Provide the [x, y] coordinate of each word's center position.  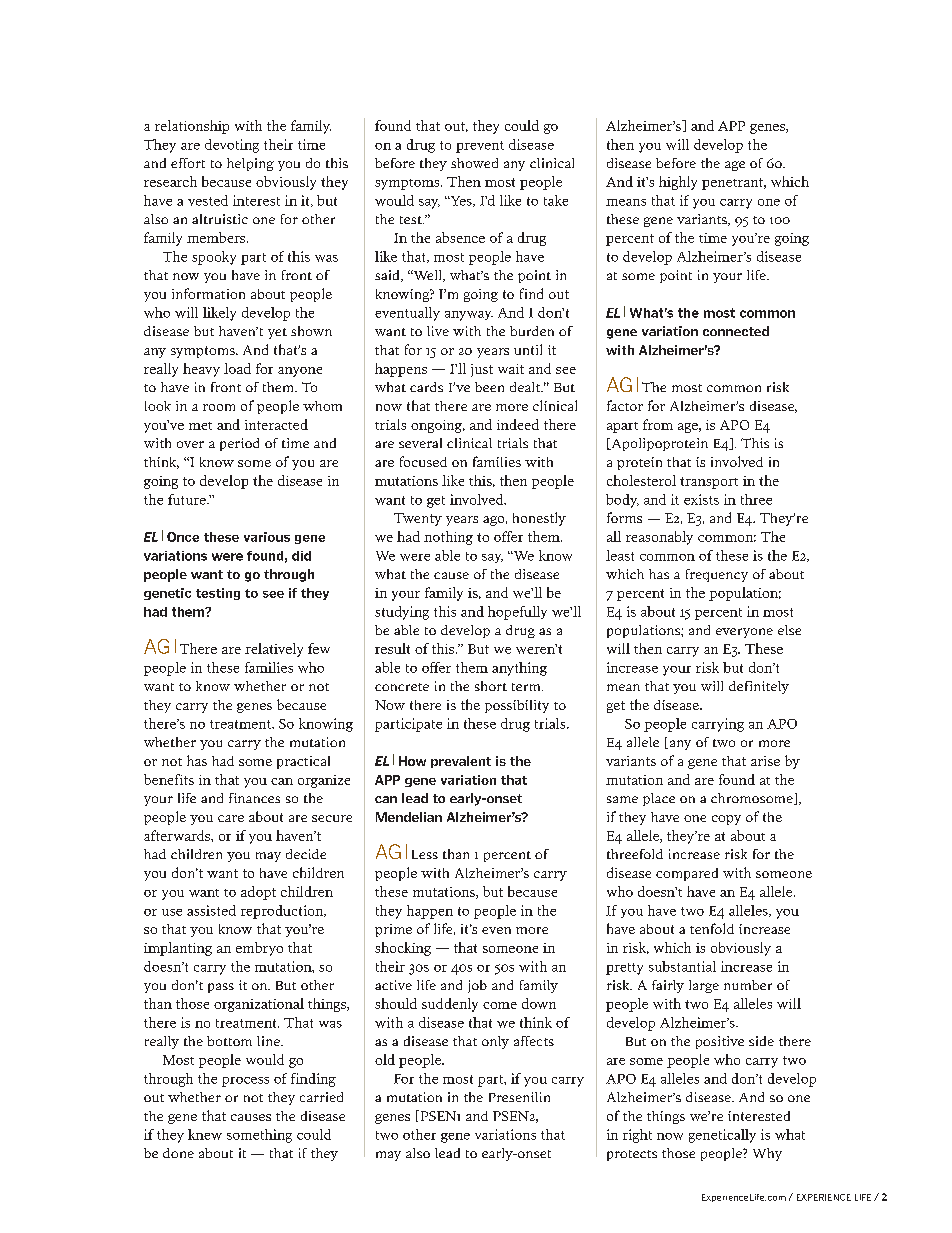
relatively [274, 650]
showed [474, 163]
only [495, 1042]
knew [205, 1134]
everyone [744, 633]
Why [767, 1154]
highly [678, 183]
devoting [232, 146]
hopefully [517, 613]
